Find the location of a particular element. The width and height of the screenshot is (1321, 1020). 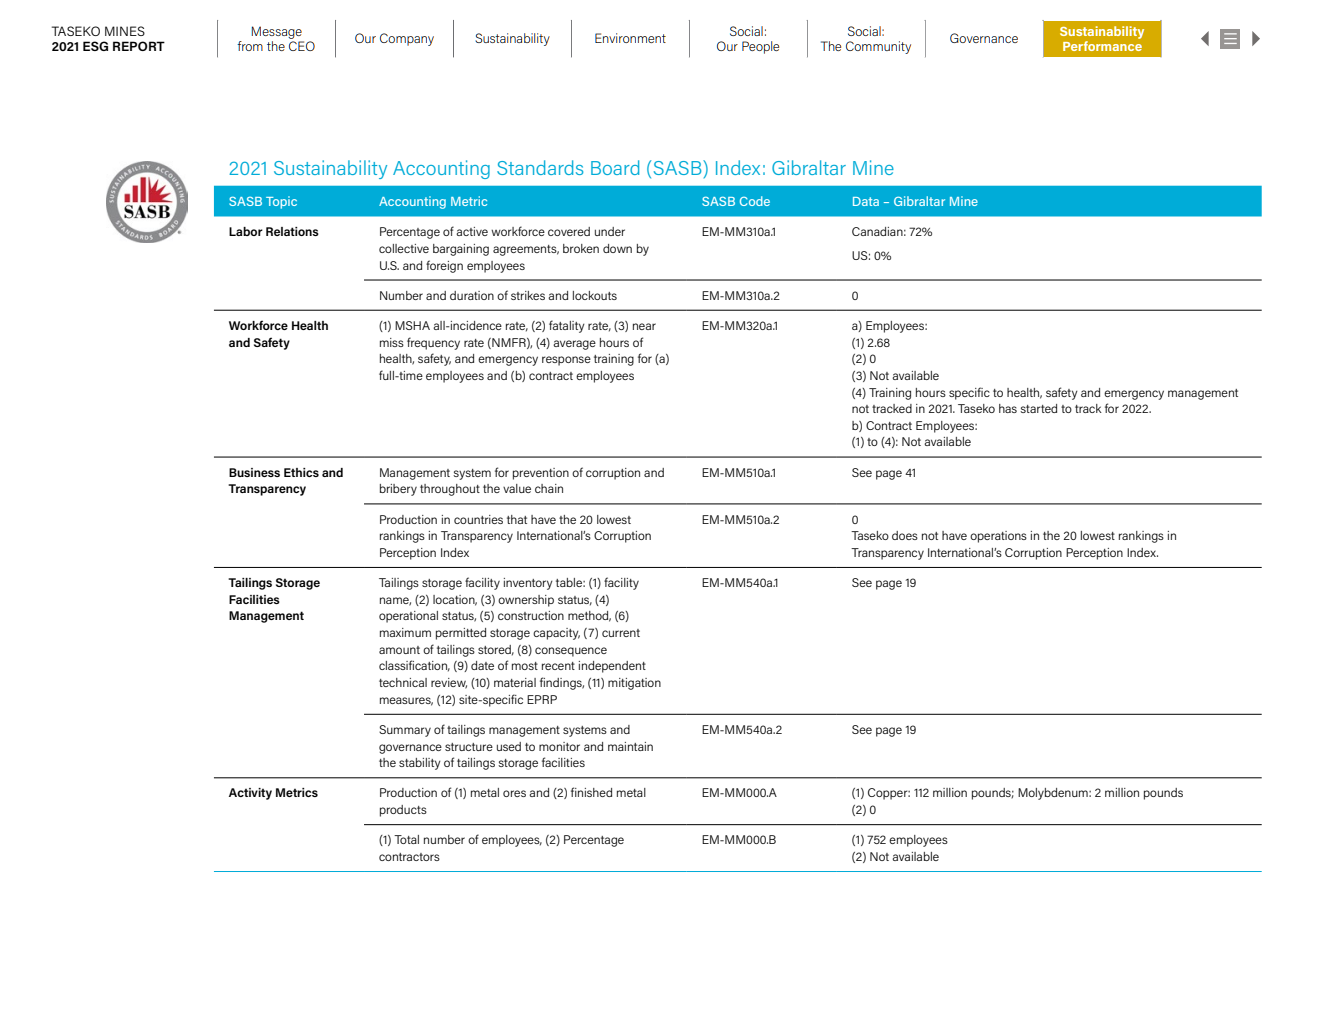

Activity is located at coordinates (250, 794).
